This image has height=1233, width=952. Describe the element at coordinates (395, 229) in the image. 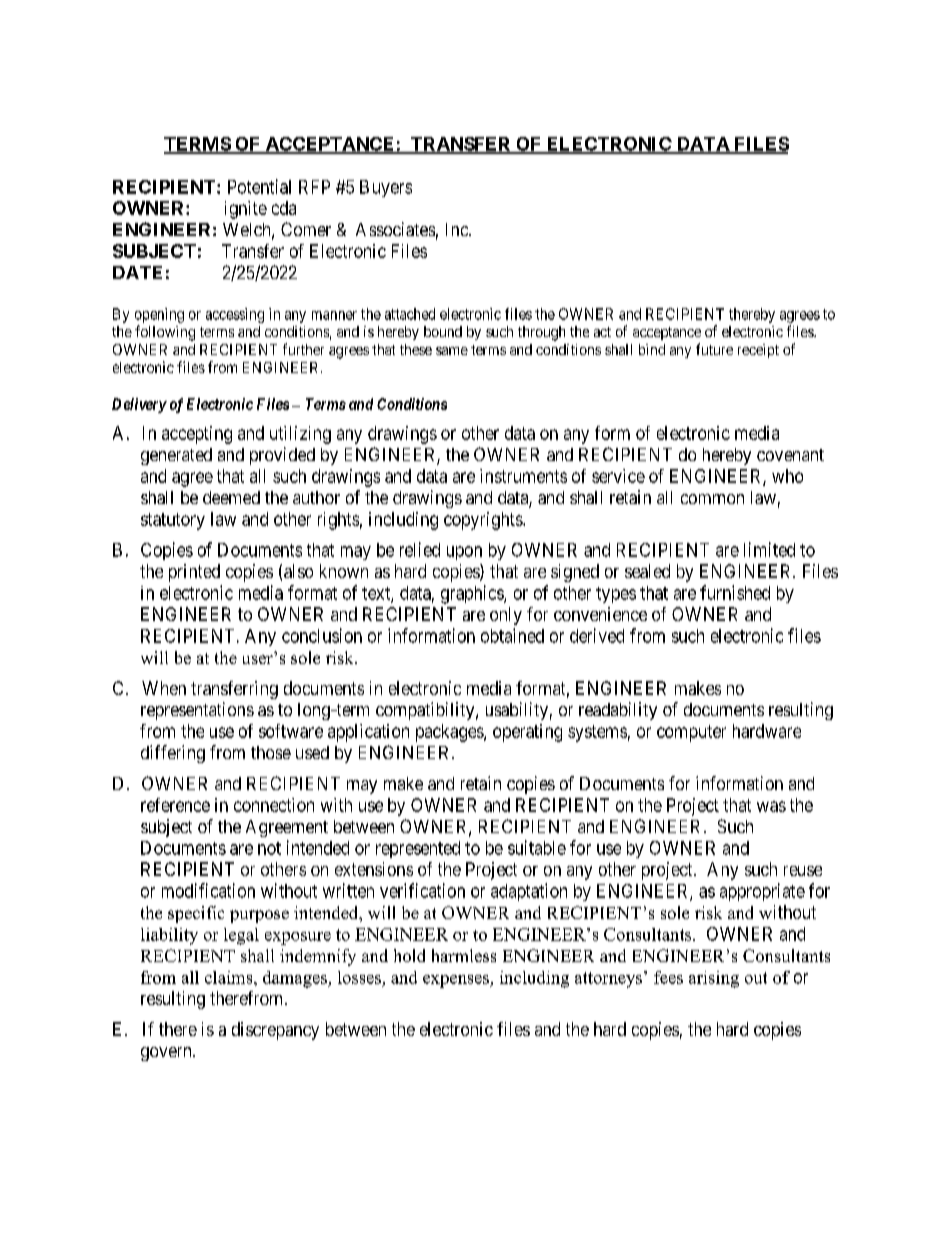

I see `Associates` at that location.
